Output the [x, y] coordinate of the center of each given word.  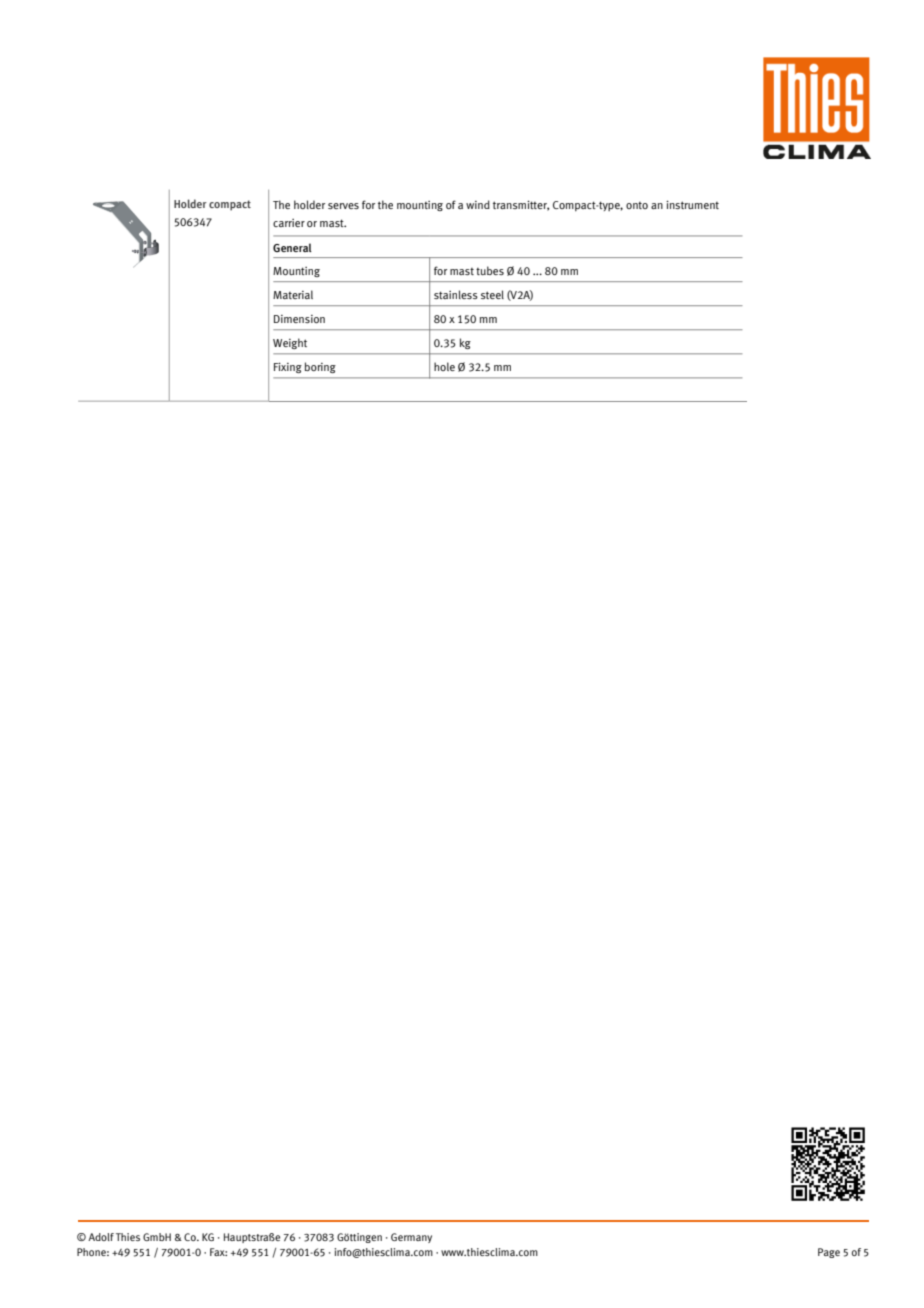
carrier [289, 223]
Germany [411, 1238]
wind [478, 204]
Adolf [101, 1237]
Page [829, 1253]
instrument [692, 204]
